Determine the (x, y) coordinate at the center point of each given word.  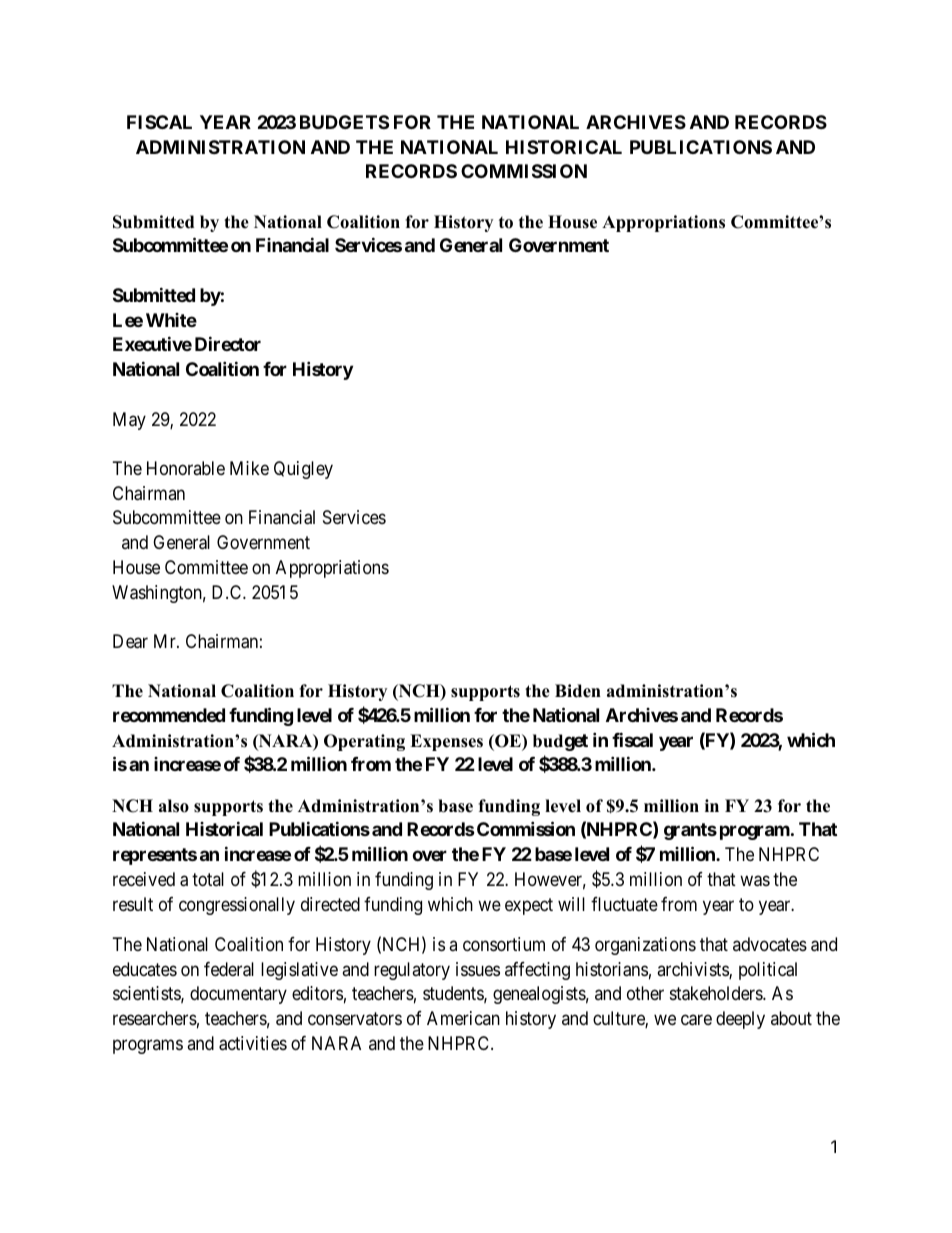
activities (253, 1043)
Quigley (303, 470)
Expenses (446, 742)
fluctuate (624, 904)
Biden (578, 691)
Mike (249, 468)
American (463, 1018)
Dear (130, 641)
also (174, 806)
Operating (364, 742)
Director (228, 343)
